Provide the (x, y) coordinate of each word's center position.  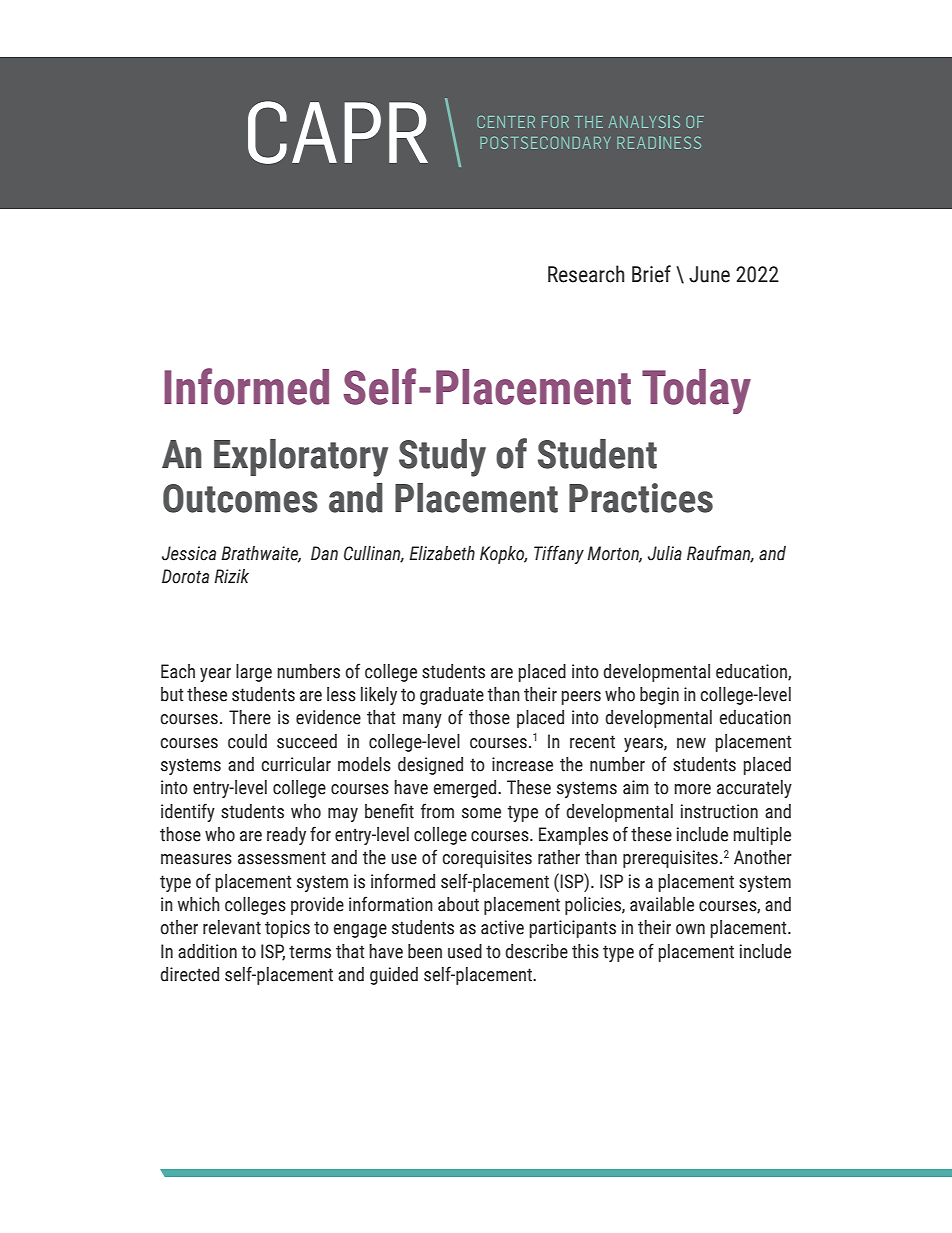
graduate (452, 696)
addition (207, 951)
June (709, 274)
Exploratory (301, 458)
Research (586, 274)
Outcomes (240, 498)
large (254, 673)
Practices (641, 498)
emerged (466, 789)
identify (188, 812)
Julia (665, 553)
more (692, 789)
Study (442, 458)
